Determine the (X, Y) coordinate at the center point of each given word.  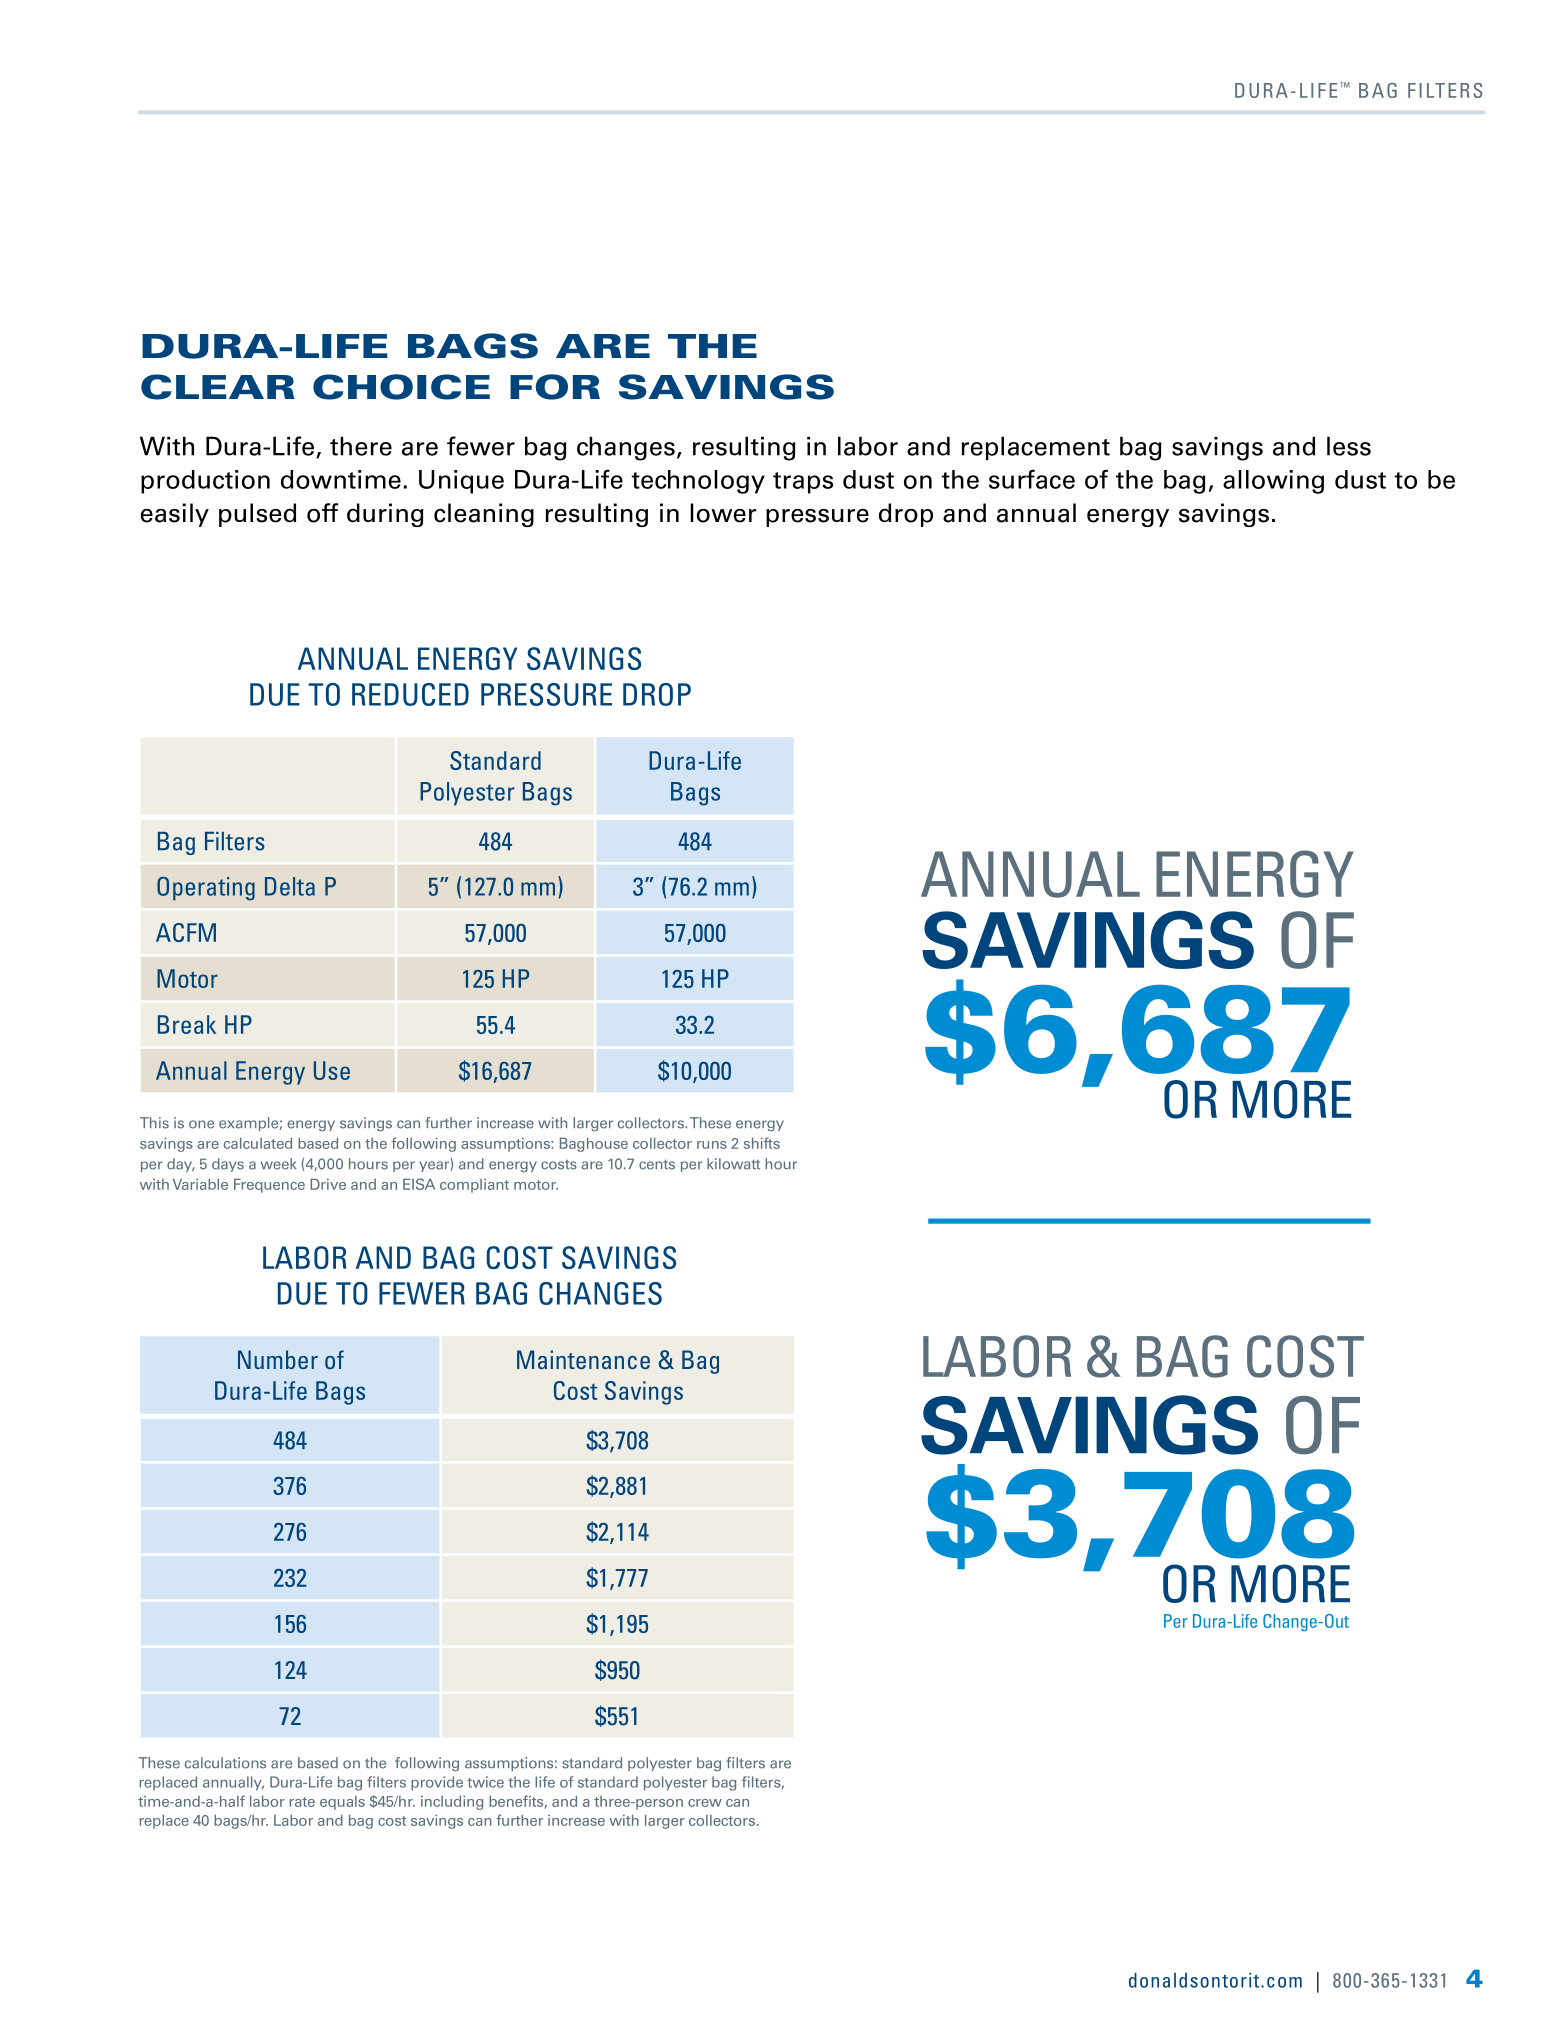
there (361, 446)
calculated (258, 1143)
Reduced (410, 694)
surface (1032, 479)
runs (712, 1145)
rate (302, 1802)
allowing (1273, 482)
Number (278, 1359)
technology (698, 482)
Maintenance (583, 1359)
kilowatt (733, 1164)
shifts (762, 1143)
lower (723, 513)
